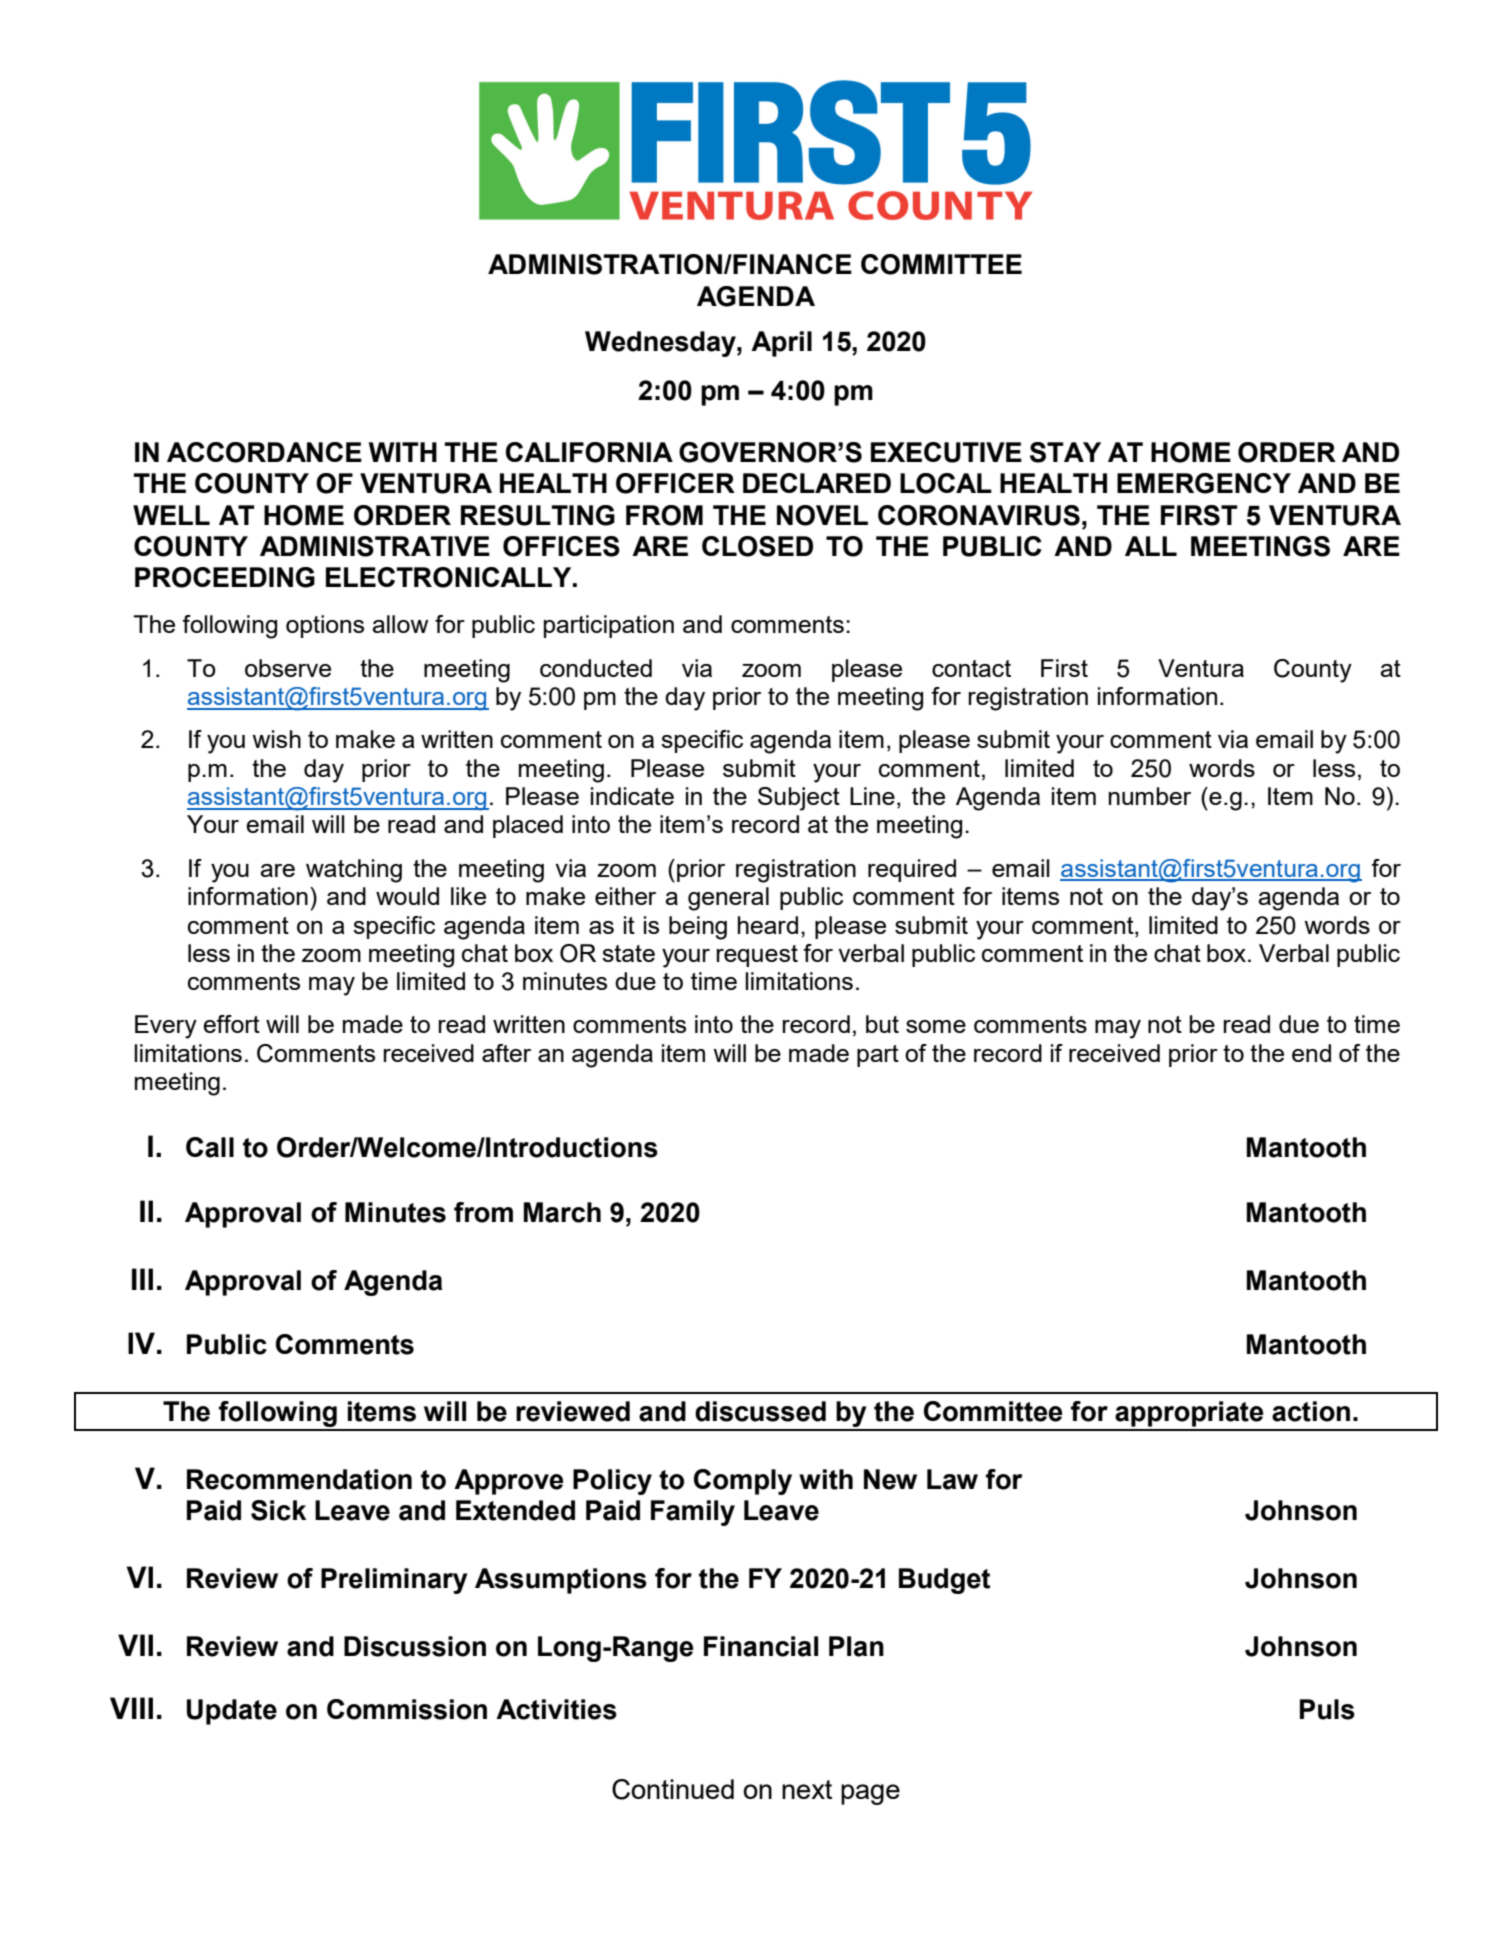 The image size is (1512, 1956). Describe the element at coordinates (232, 1712) in the document. I see `Update` at that location.
